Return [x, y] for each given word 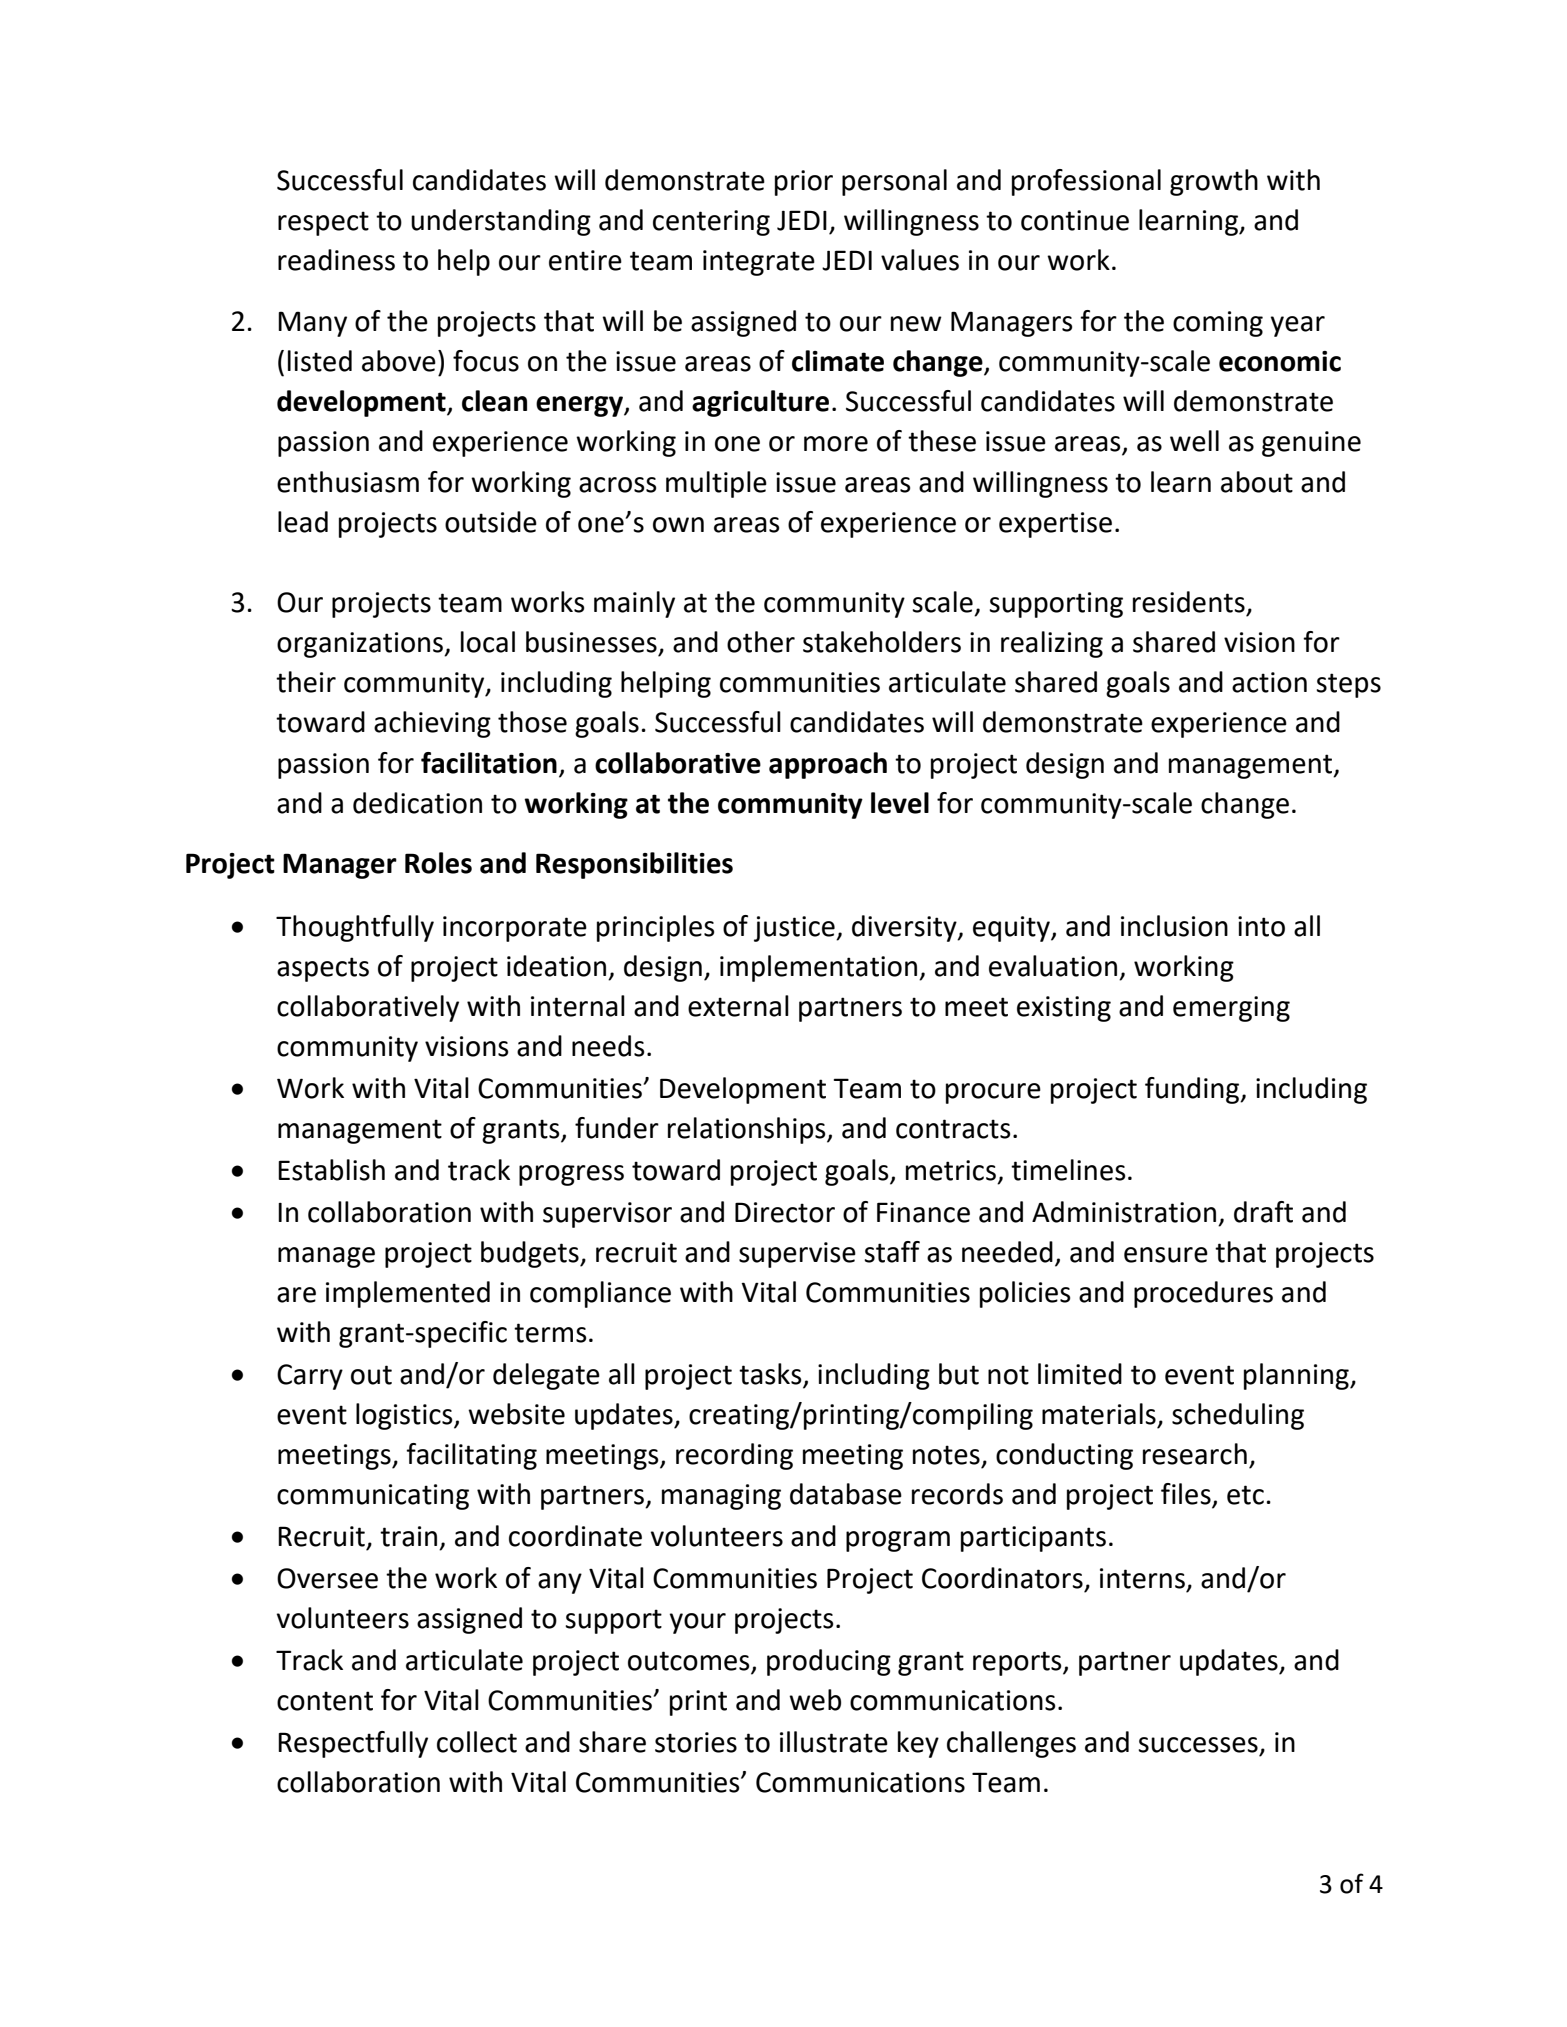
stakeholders [882, 642]
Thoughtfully [355, 928]
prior [804, 183]
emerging [1231, 1009]
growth [1214, 182]
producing [829, 1662]
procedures [1203, 1294]
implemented [408, 1294]
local [488, 642]
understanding [501, 222]
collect [477, 1742]
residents [1189, 602]
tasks [770, 1374]
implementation [820, 968]
